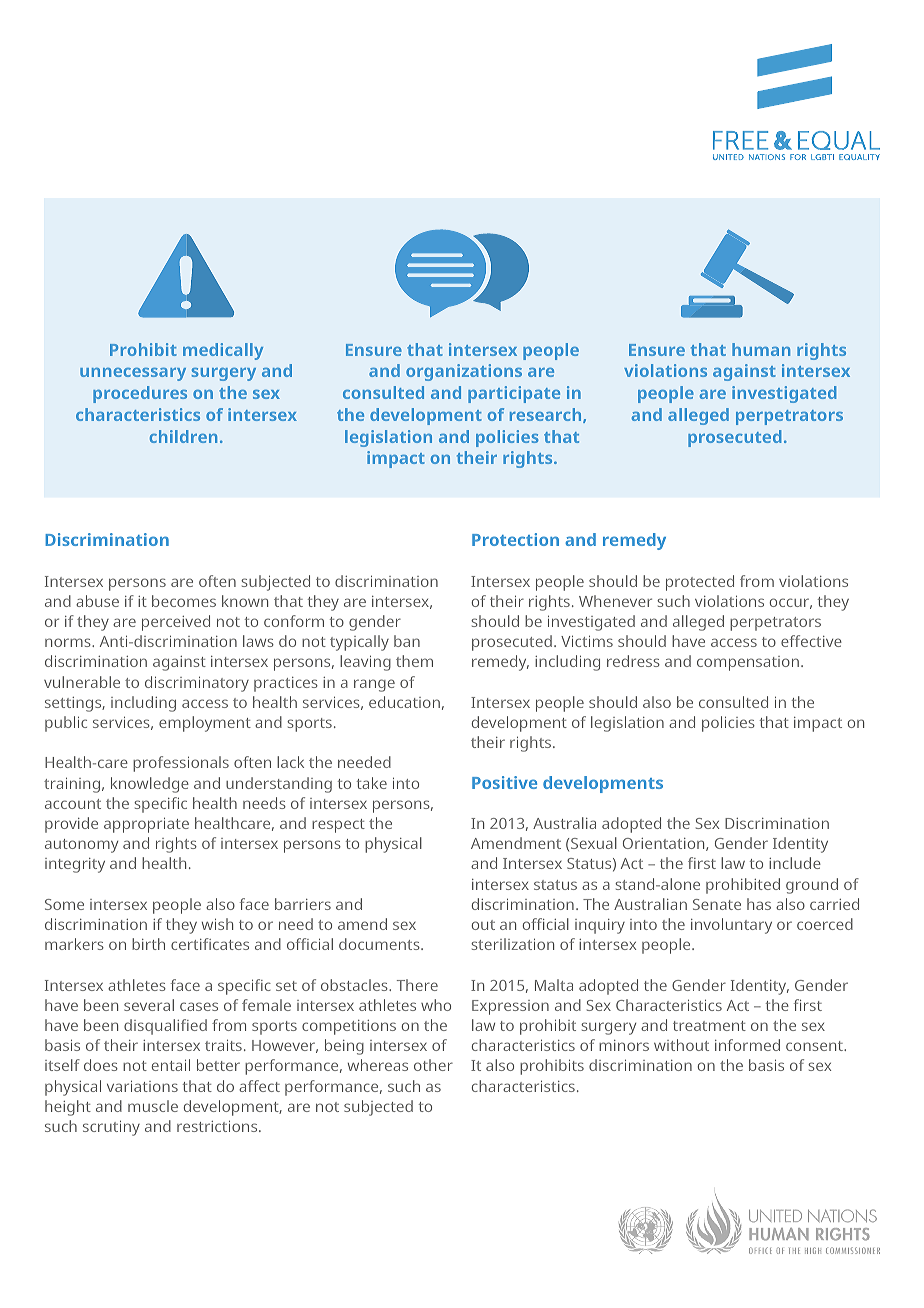  Describe the element at coordinates (761, 349) in the screenshot. I see `human` at that location.
